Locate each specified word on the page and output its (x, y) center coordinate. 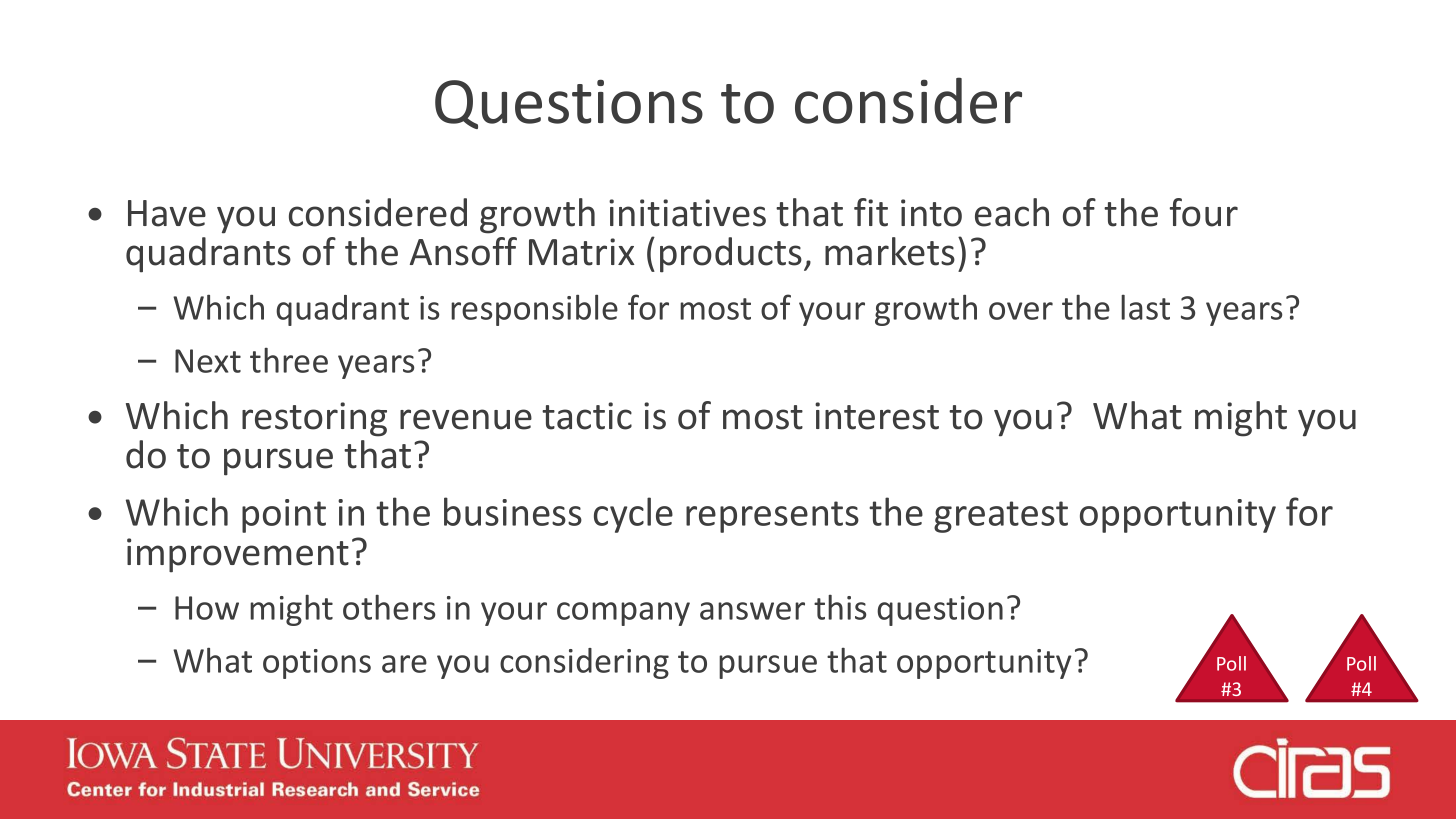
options (317, 664)
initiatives (687, 213)
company (623, 614)
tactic (587, 416)
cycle (633, 515)
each (1012, 212)
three (289, 360)
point (284, 516)
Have (167, 213)
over (1021, 311)
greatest (1001, 517)
